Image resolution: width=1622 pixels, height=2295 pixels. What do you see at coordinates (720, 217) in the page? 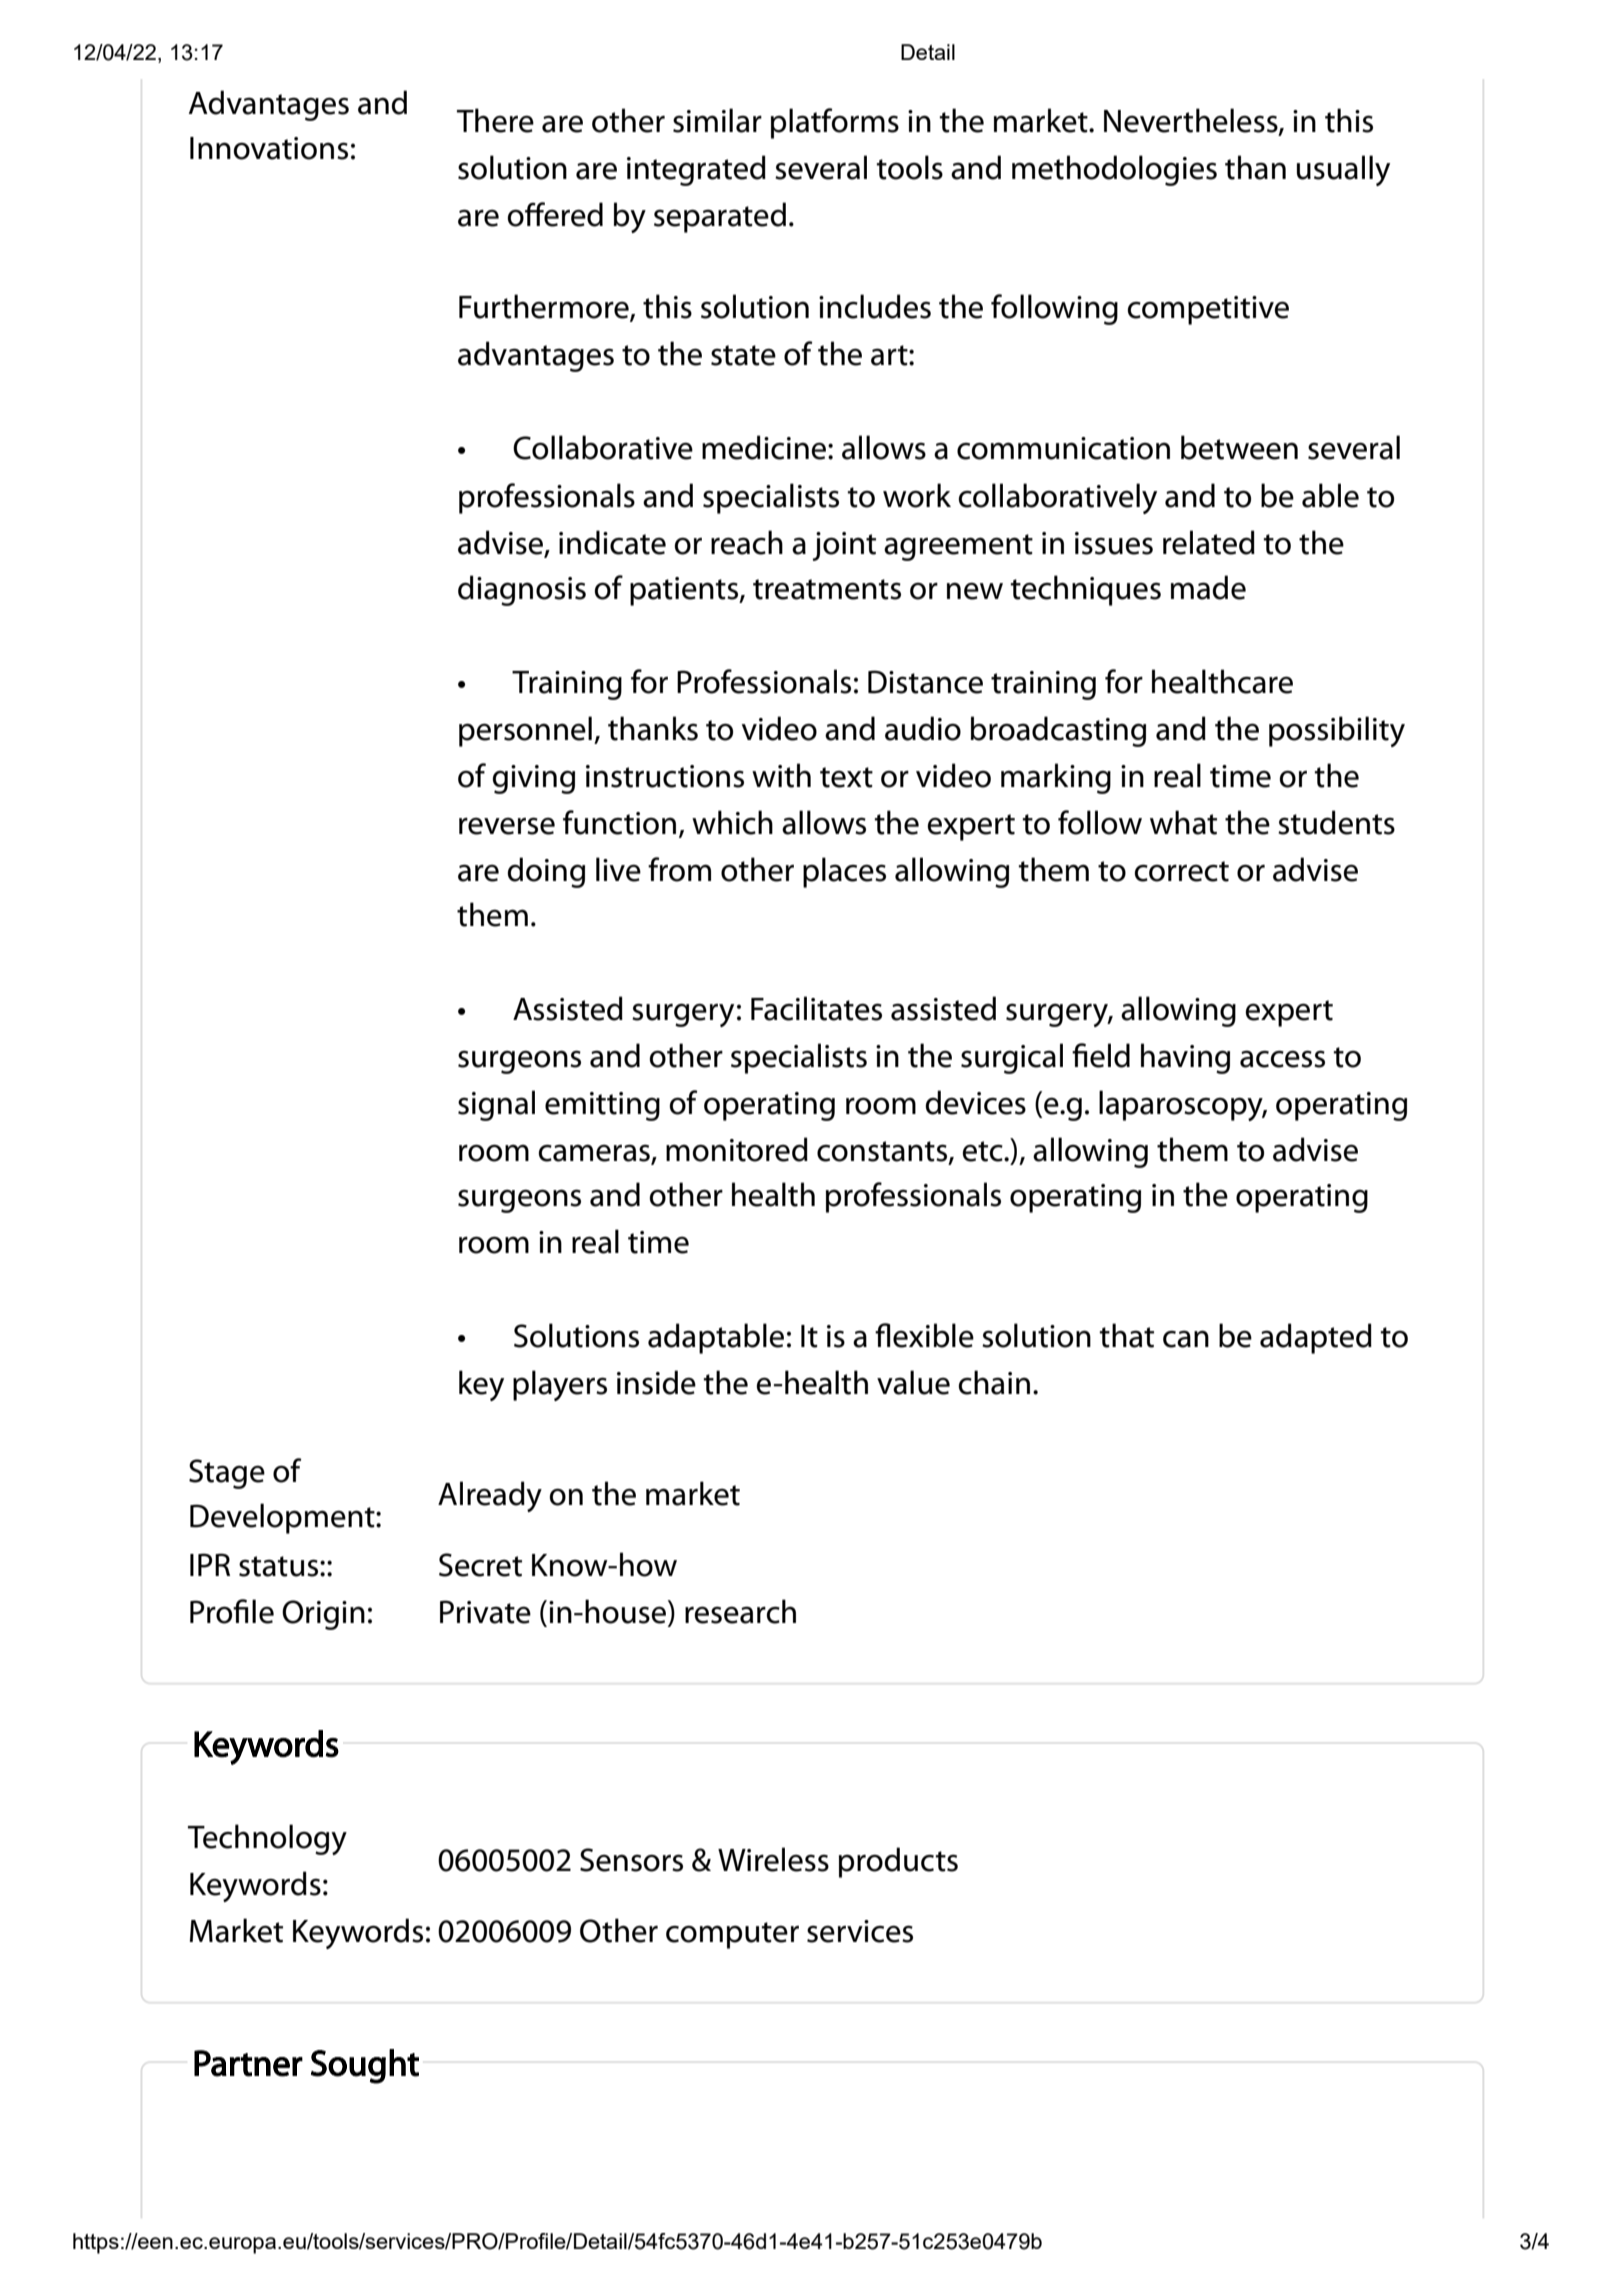
I see `separated` at bounding box center [720, 217].
